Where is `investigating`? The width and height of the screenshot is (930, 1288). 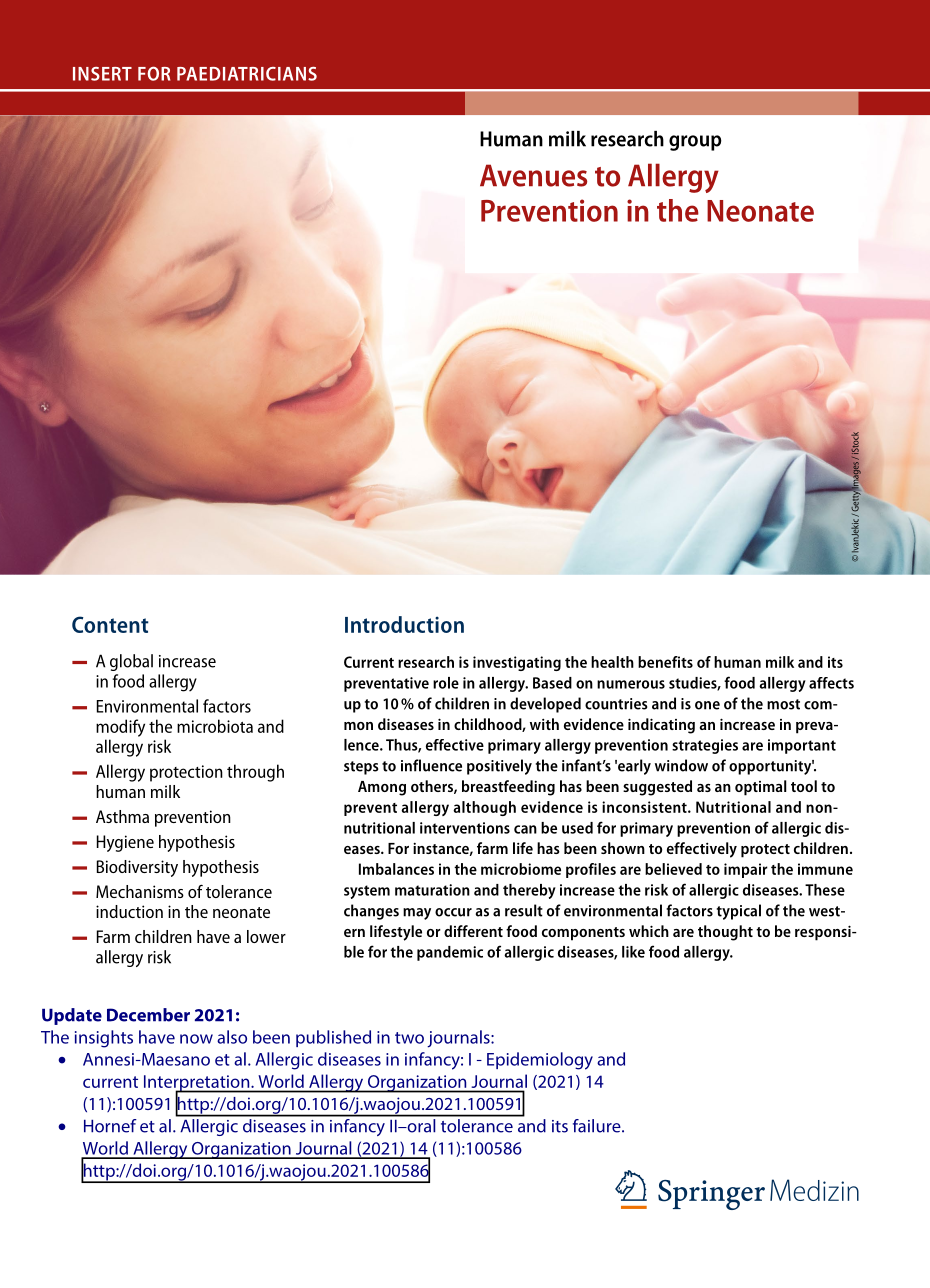 investigating is located at coordinates (517, 663).
